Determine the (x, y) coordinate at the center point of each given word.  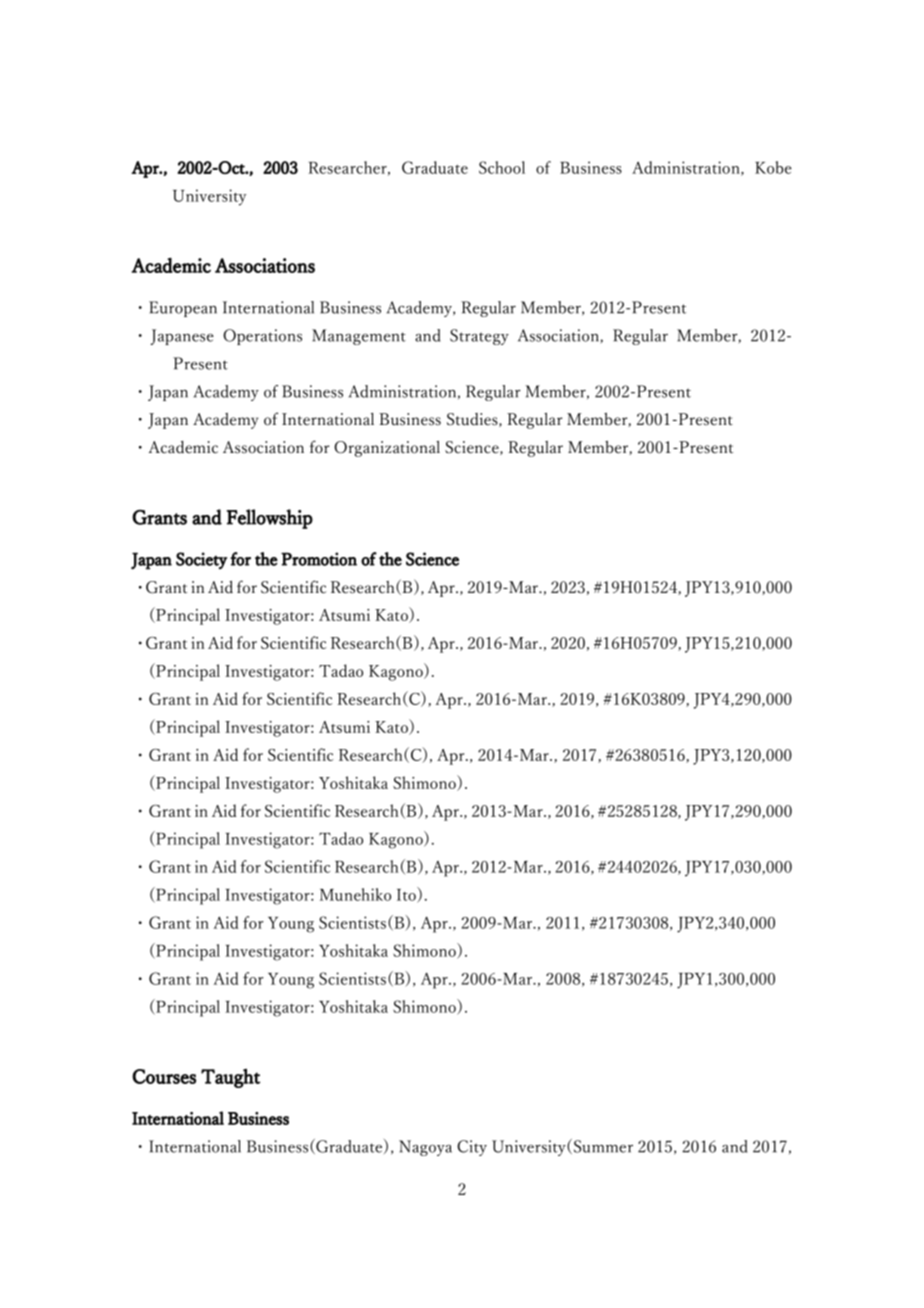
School (502, 167)
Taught (230, 1078)
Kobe (773, 167)
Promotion (319, 559)
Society (201, 561)
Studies (473, 420)
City (472, 1148)
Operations (262, 337)
